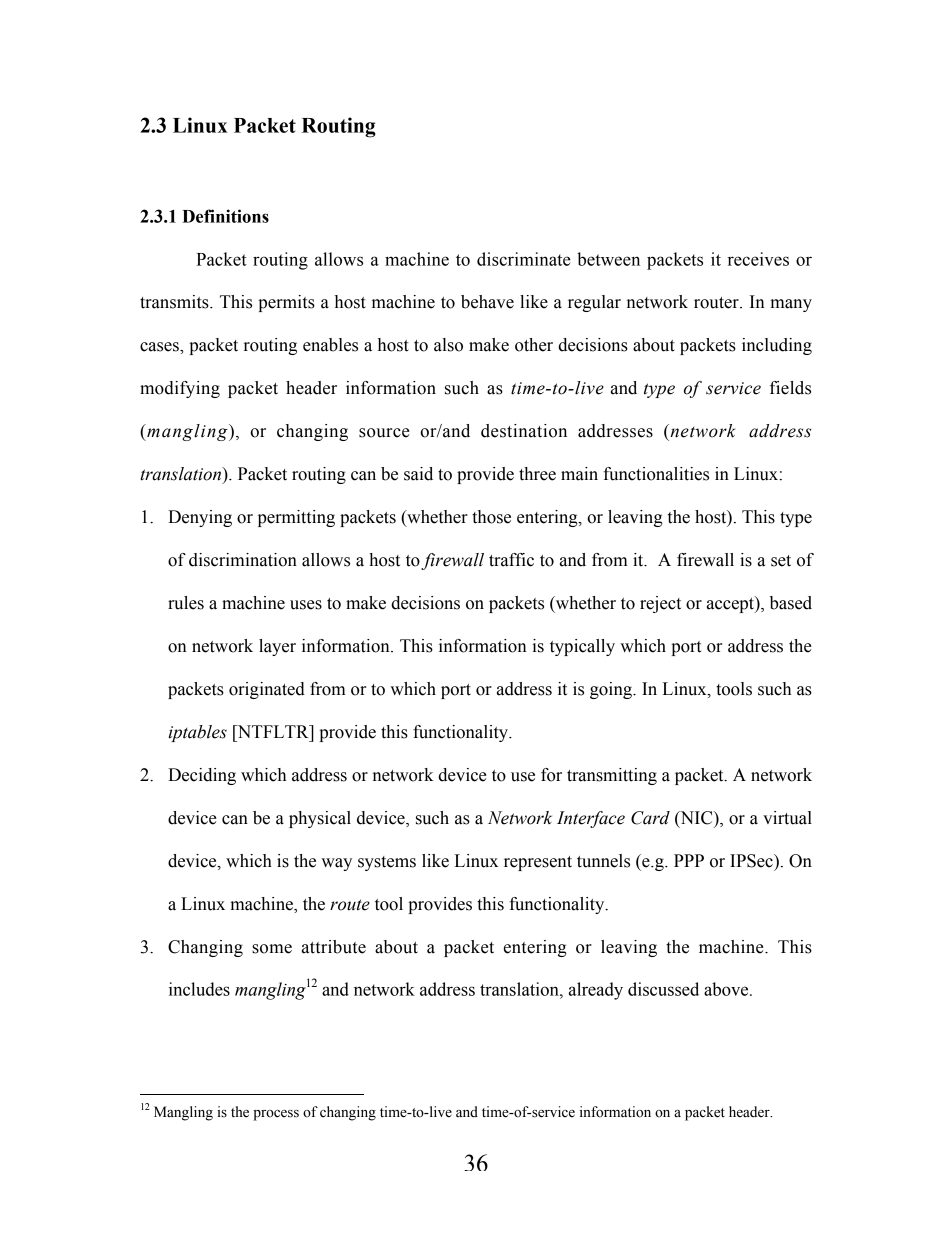 This page has height=1233, width=952. Describe the element at coordinates (758, 259) in the page. I see `receives` at that location.
